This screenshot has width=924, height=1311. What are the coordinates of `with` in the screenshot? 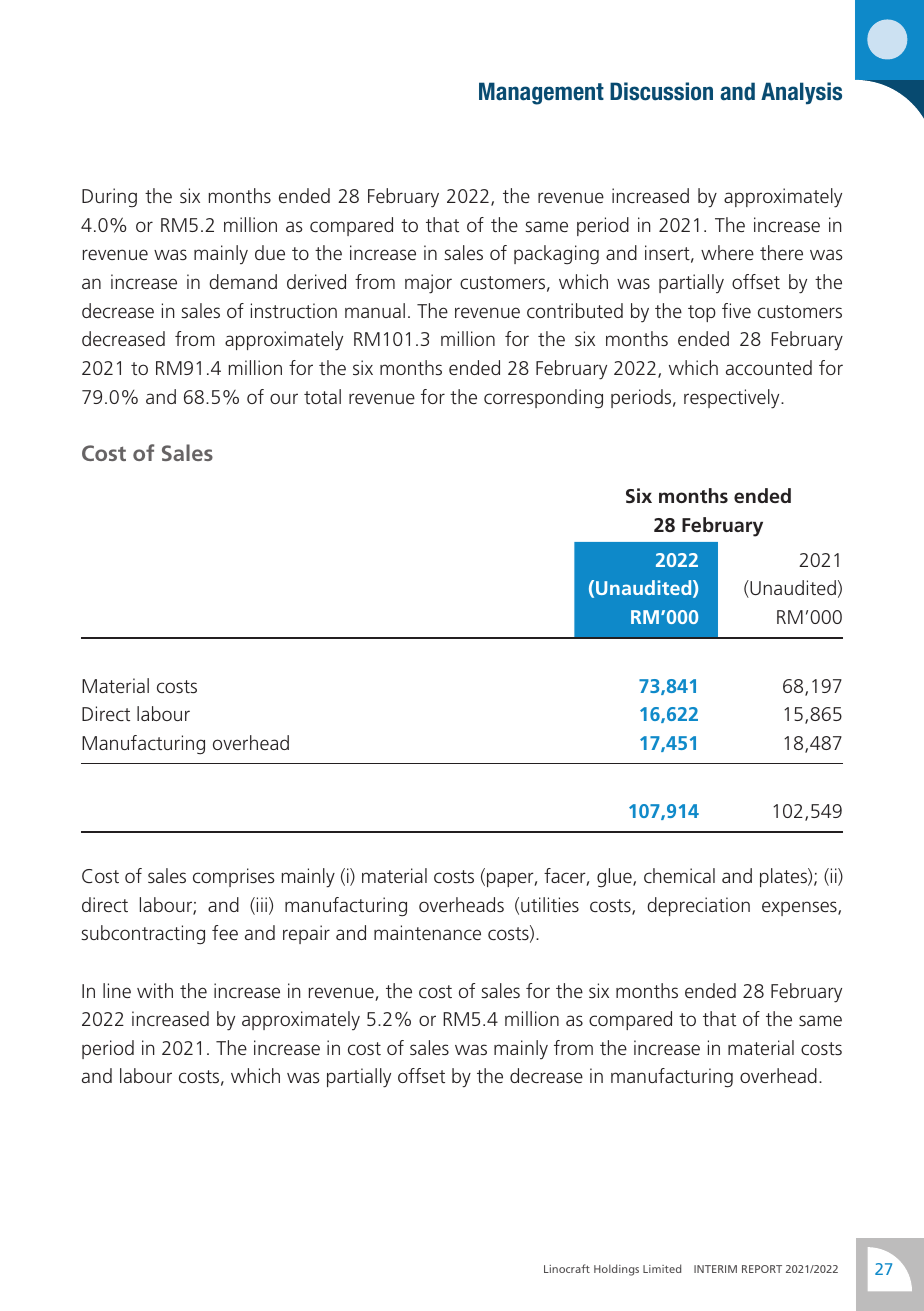 It's located at (155, 990).
